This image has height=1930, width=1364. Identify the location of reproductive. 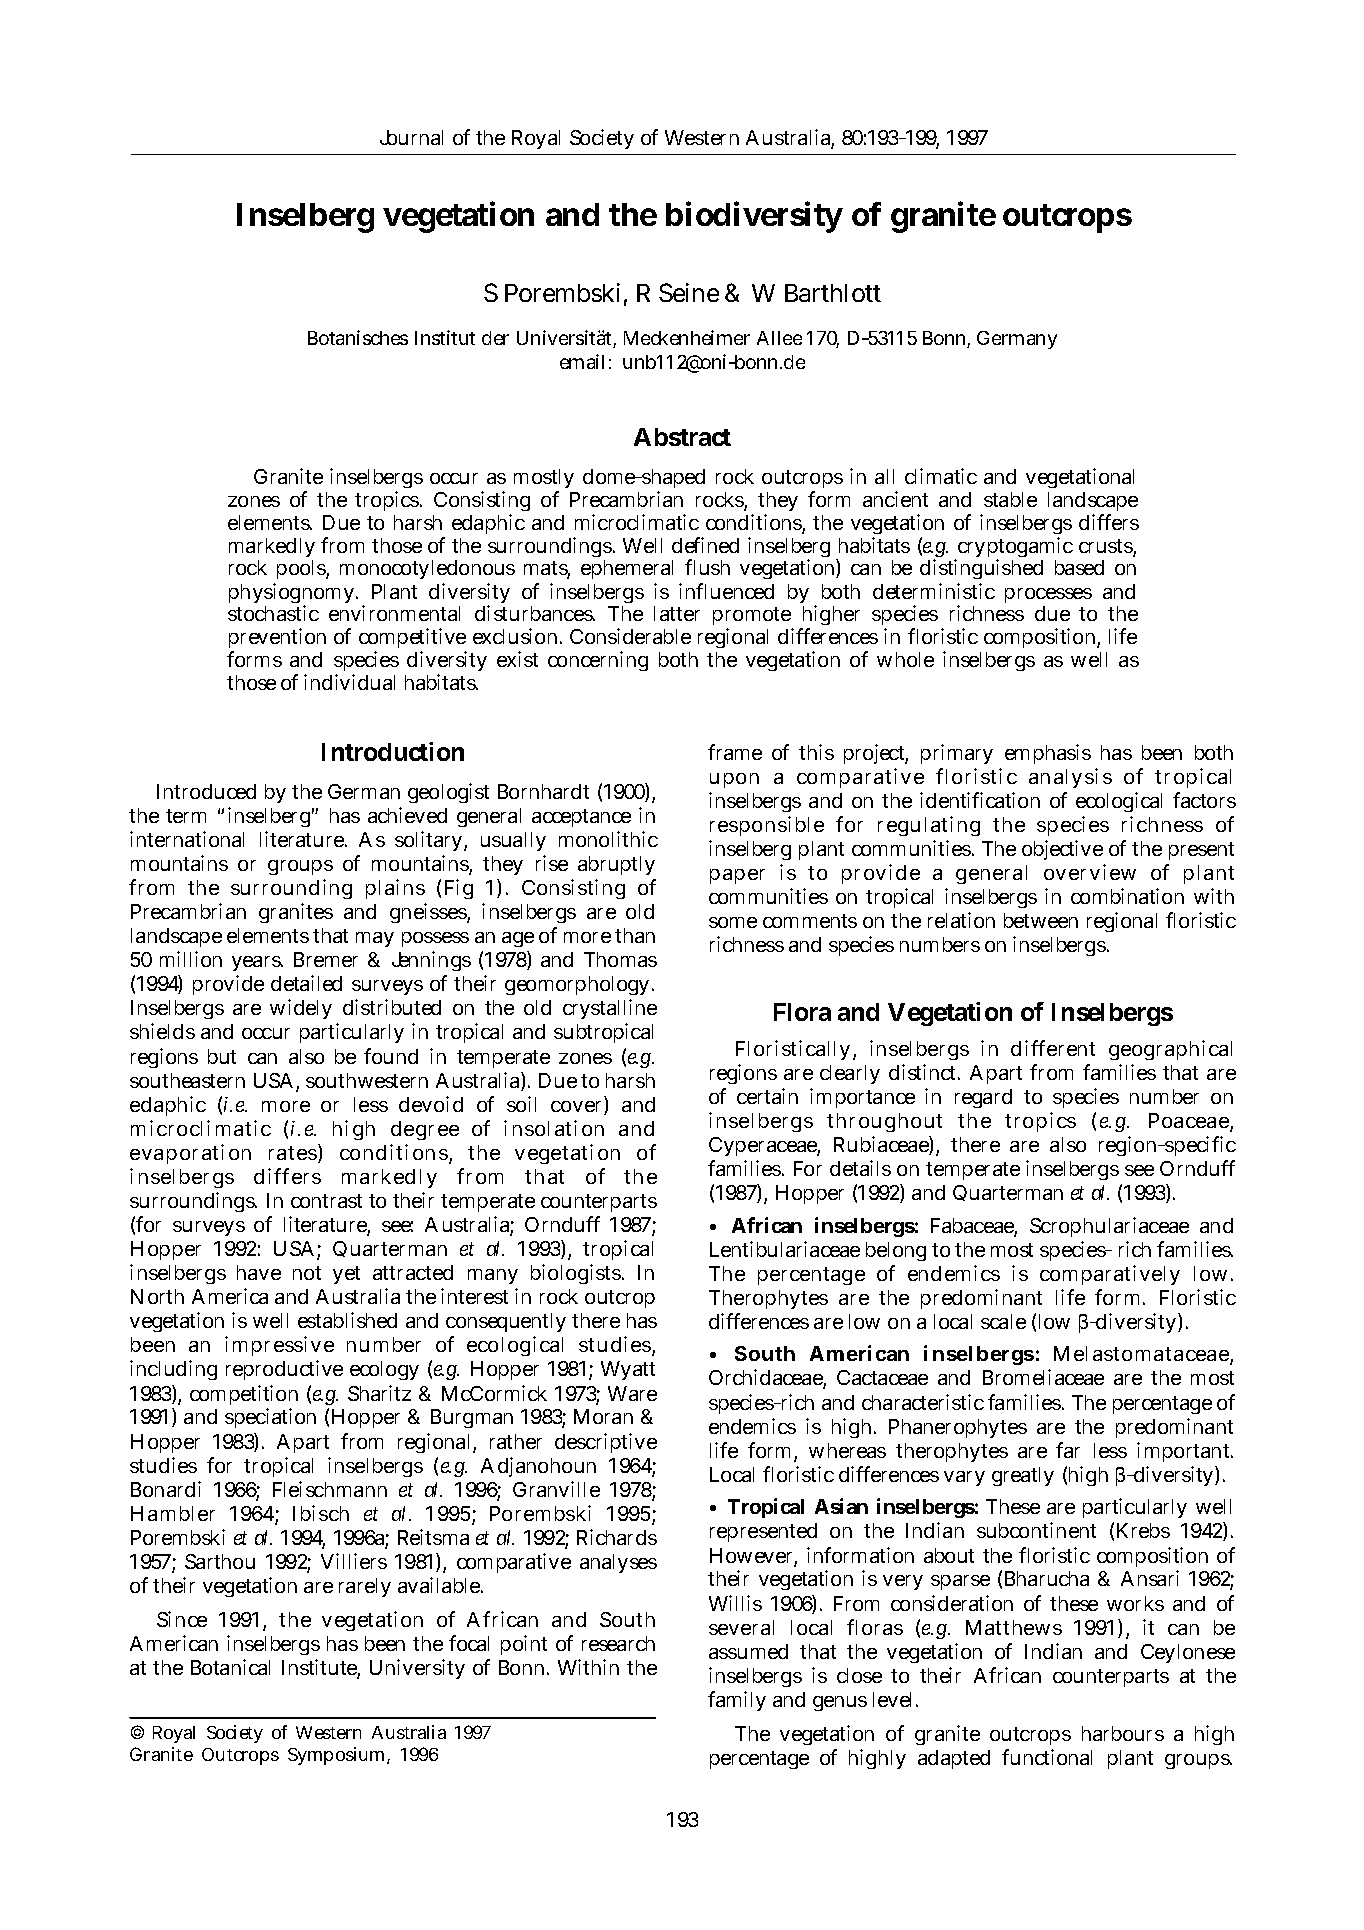
(284, 1370).
